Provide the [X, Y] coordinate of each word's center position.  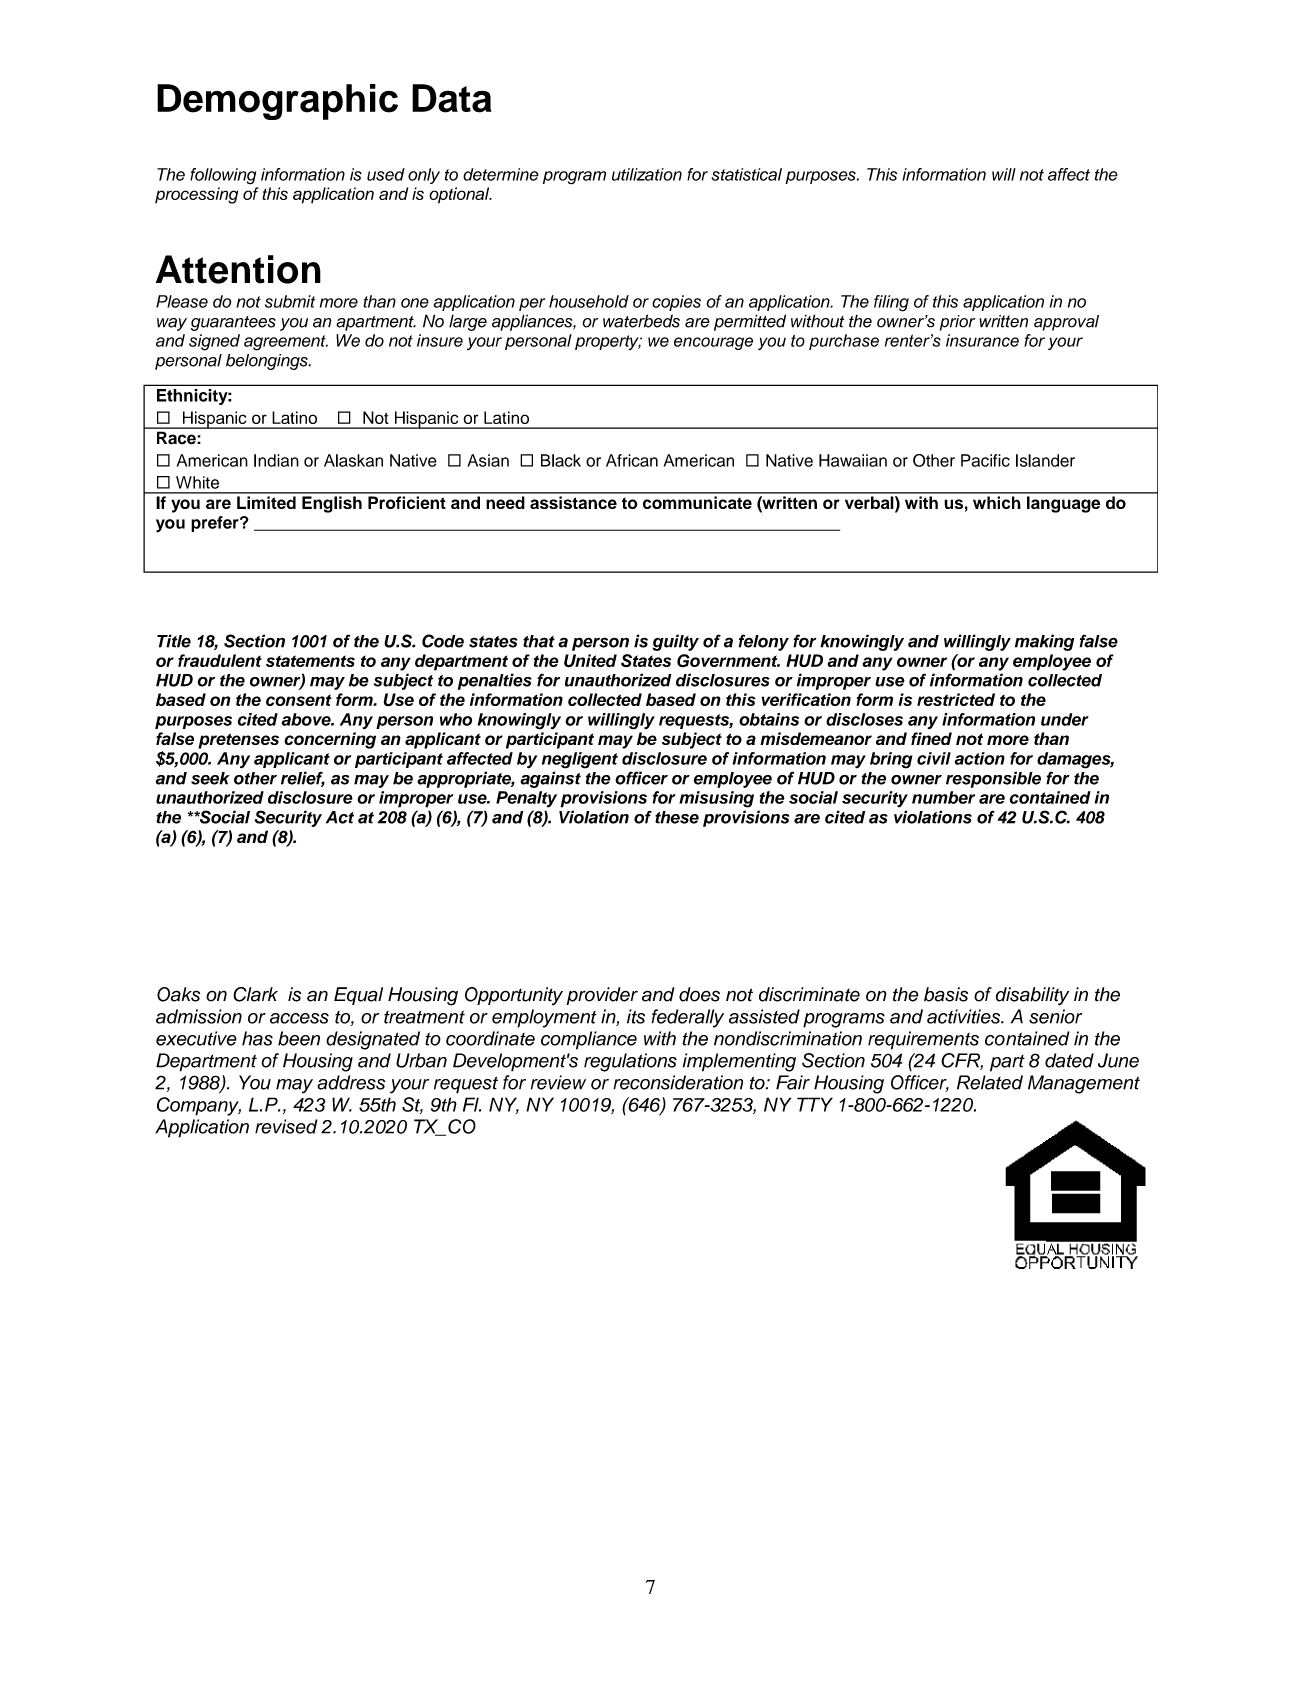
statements [310, 661]
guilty [676, 642]
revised [286, 1126]
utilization [647, 174]
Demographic [277, 102]
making [1044, 642]
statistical [746, 174]
